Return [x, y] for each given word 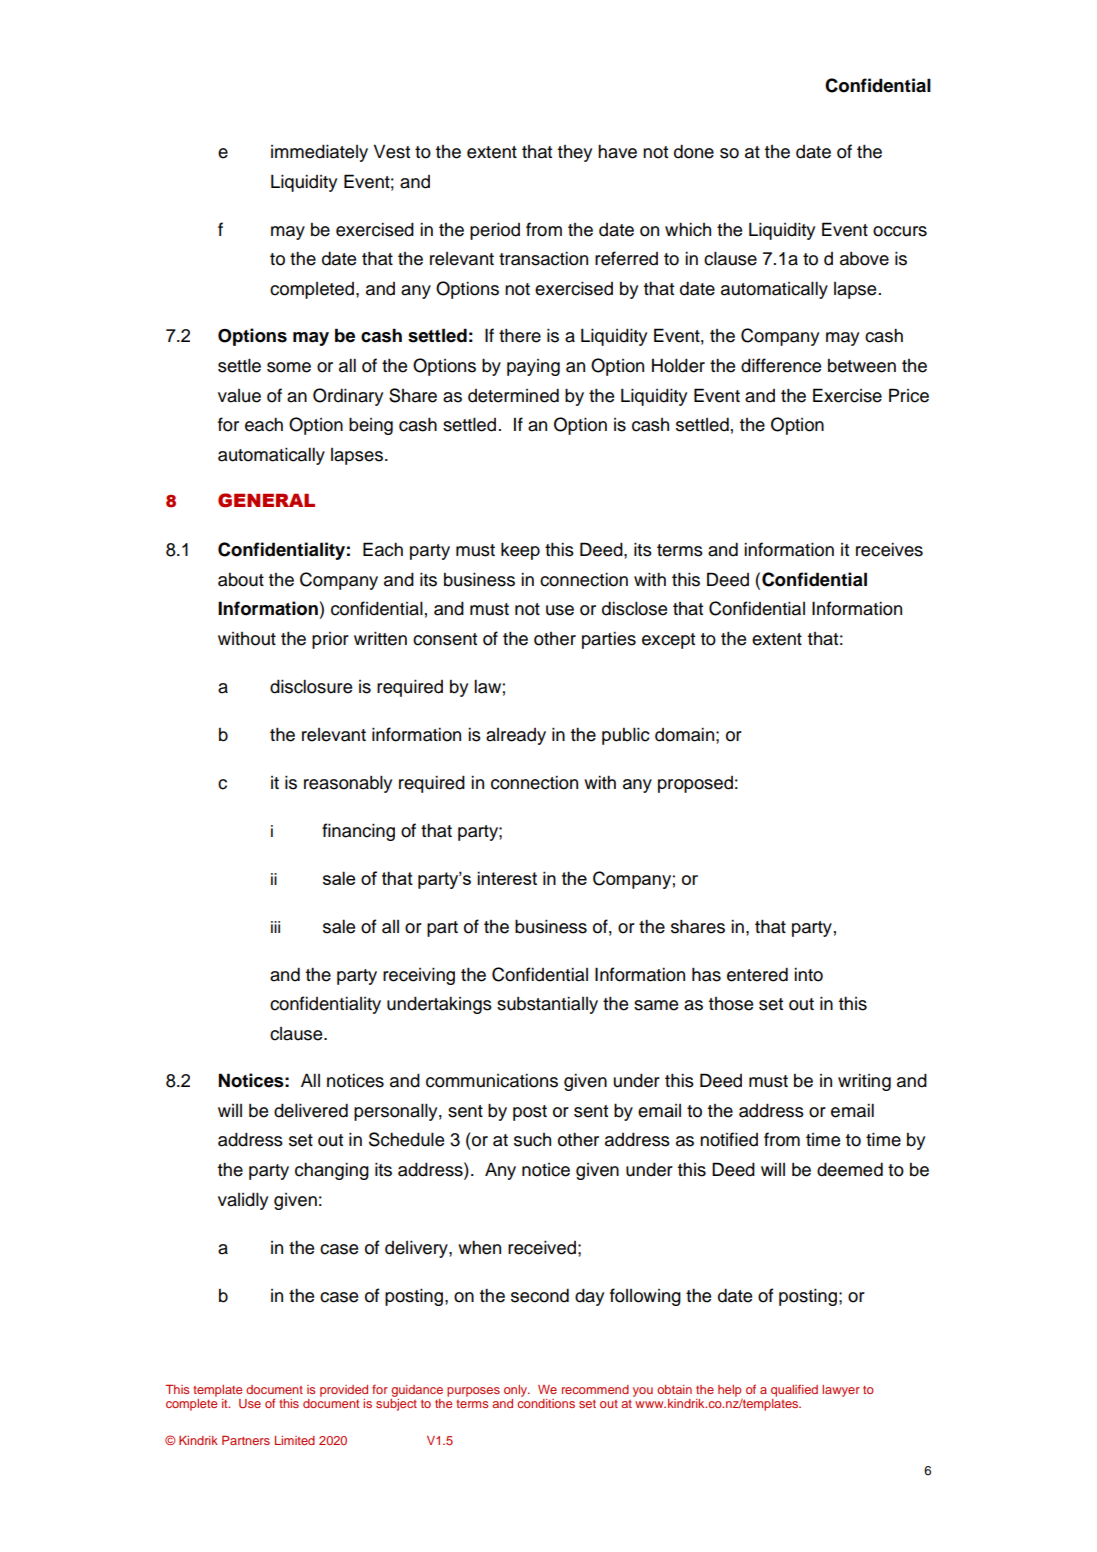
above [864, 258]
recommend [595, 1389]
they [575, 153]
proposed [695, 784]
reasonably [348, 784]
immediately [319, 153]
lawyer [841, 1391]
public [626, 736]
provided [344, 1391]
